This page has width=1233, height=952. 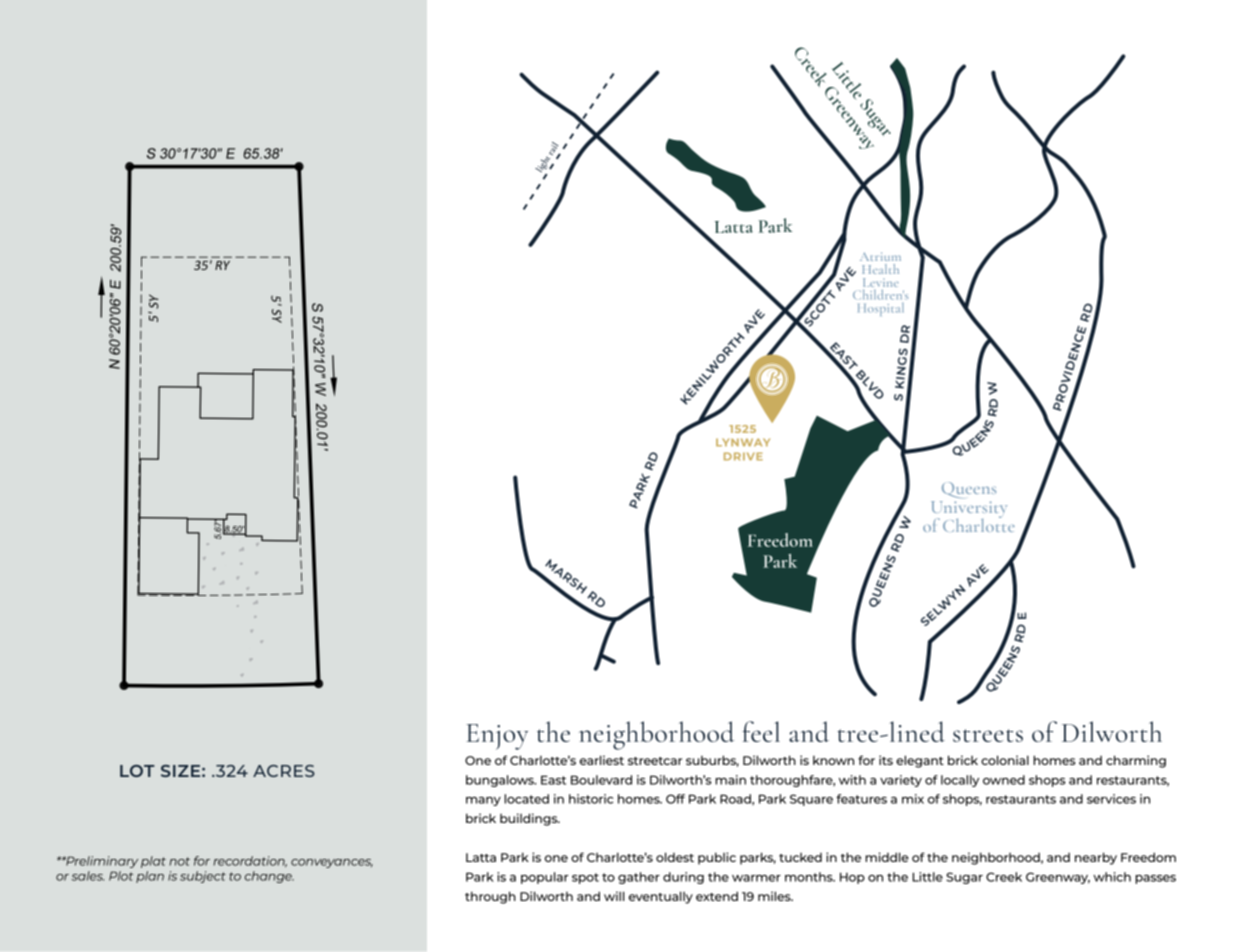 I want to click on Health, so click(x=880, y=269).
